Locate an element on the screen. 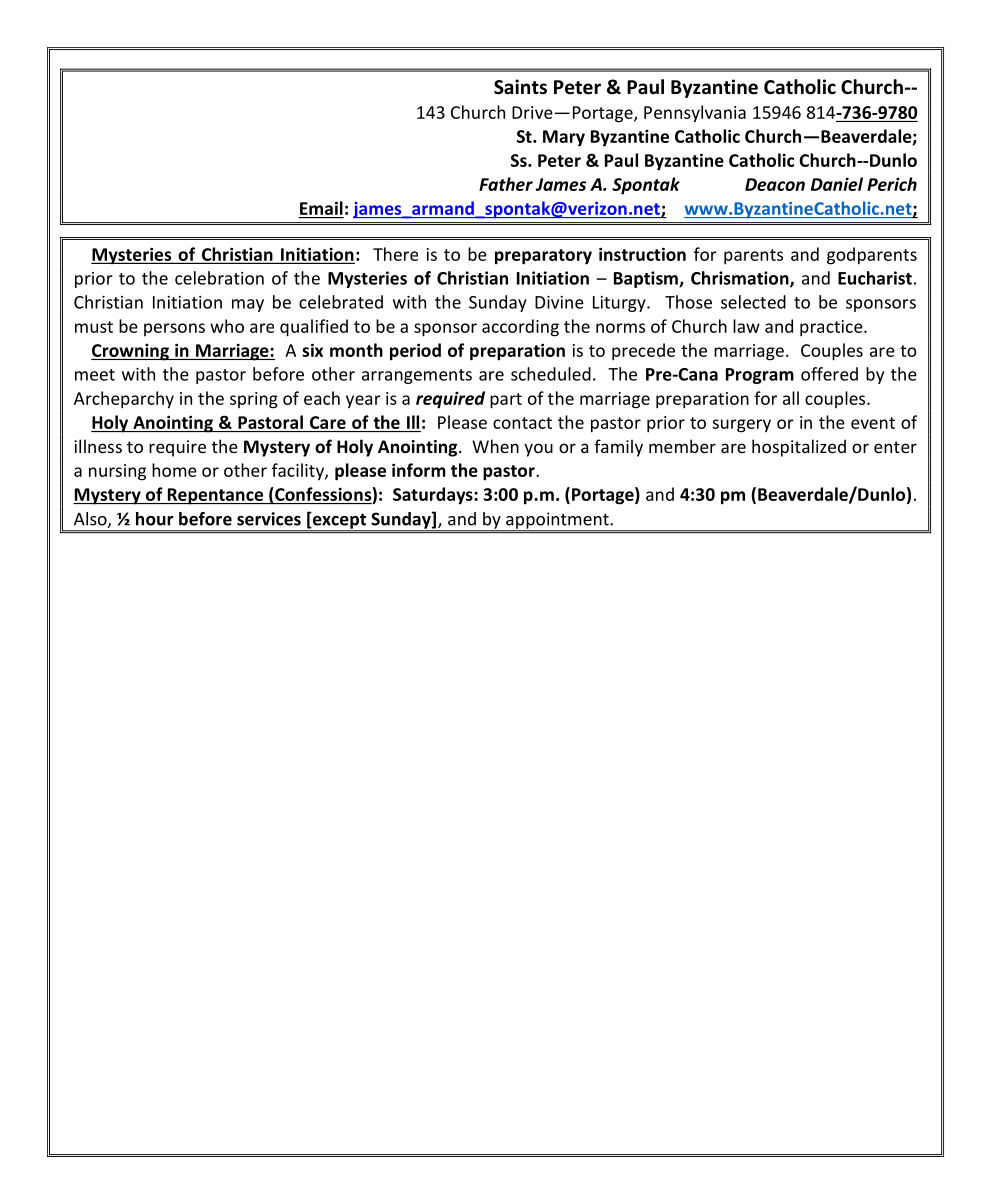 This screenshot has width=991, height=1204. hospitalized is located at coordinates (799, 448).
